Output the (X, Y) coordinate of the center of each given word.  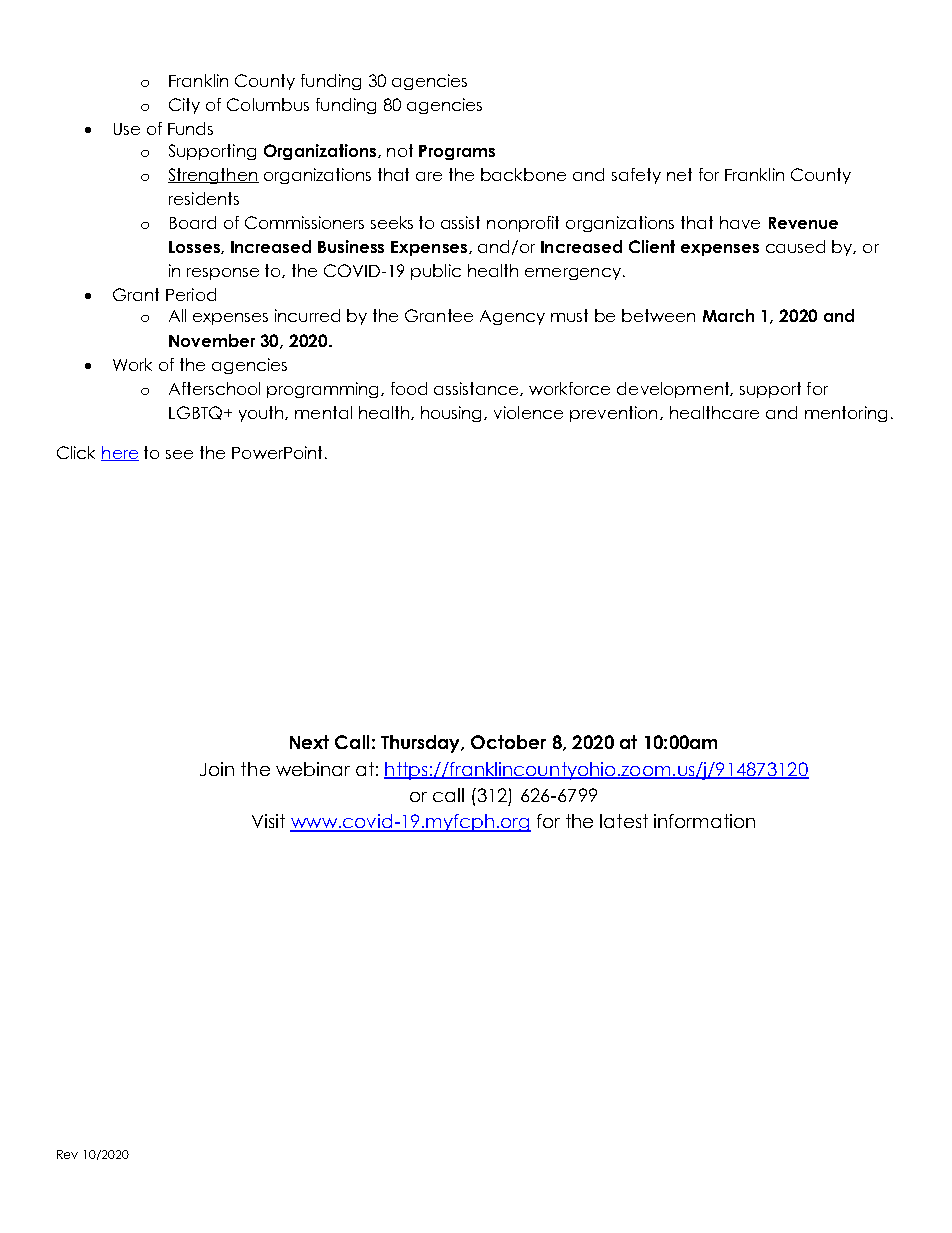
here (120, 453)
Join (217, 769)
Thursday (422, 744)
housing (453, 414)
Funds (190, 128)
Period (191, 294)
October (508, 742)
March (728, 315)
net (679, 174)
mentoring (846, 414)
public (436, 272)
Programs (457, 152)
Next (309, 742)
